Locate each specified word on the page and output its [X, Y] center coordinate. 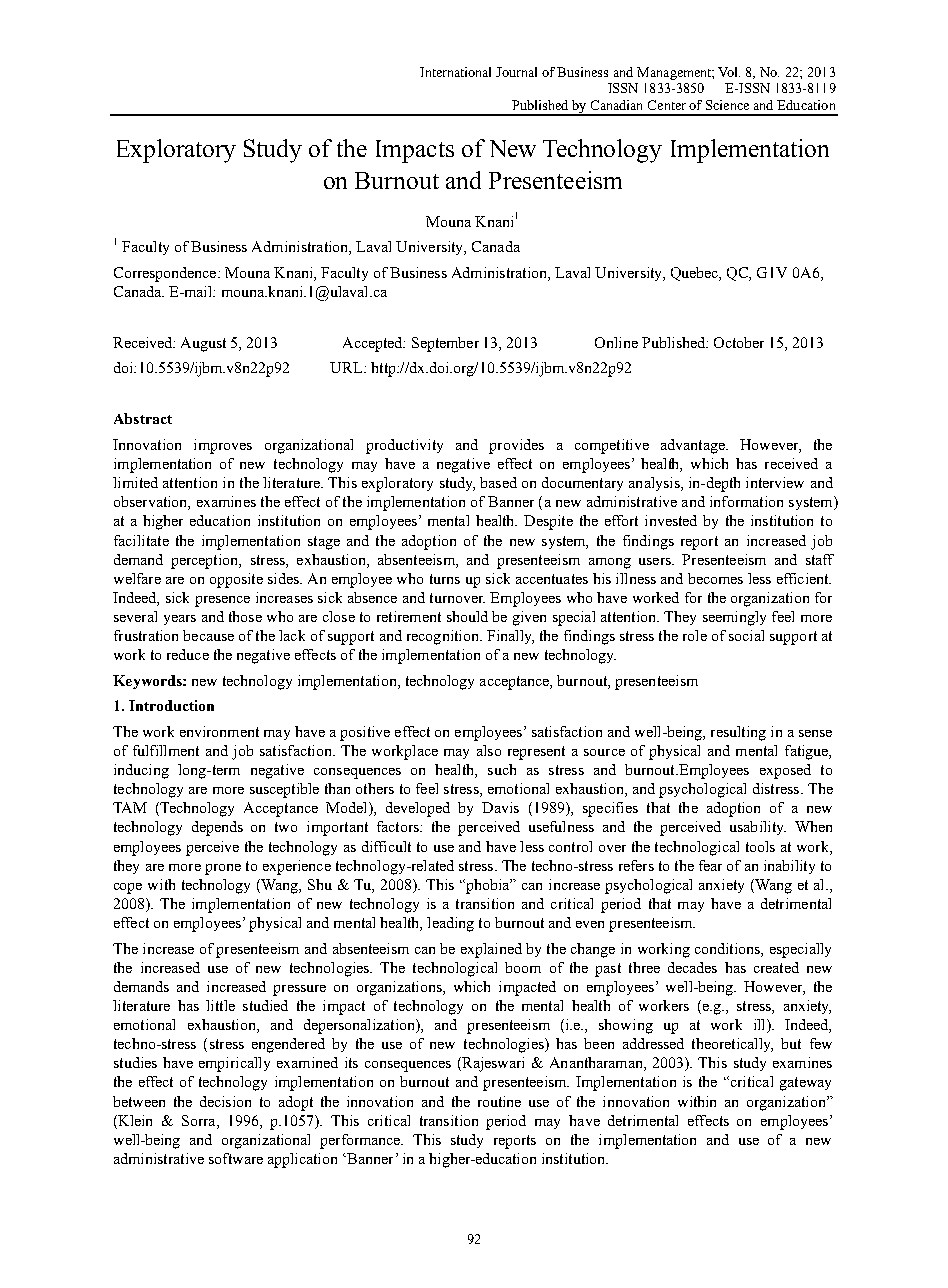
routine [499, 1101]
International [455, 72]
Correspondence [166, 274]
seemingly [734, 618]
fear [710, 865]
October [739, 342]
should [467, 616]
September [445, 344]
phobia [487, 886]
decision [225, 1101]
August [203, 344]
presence [222, 601]
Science [727, 105]
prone [223, 869]
